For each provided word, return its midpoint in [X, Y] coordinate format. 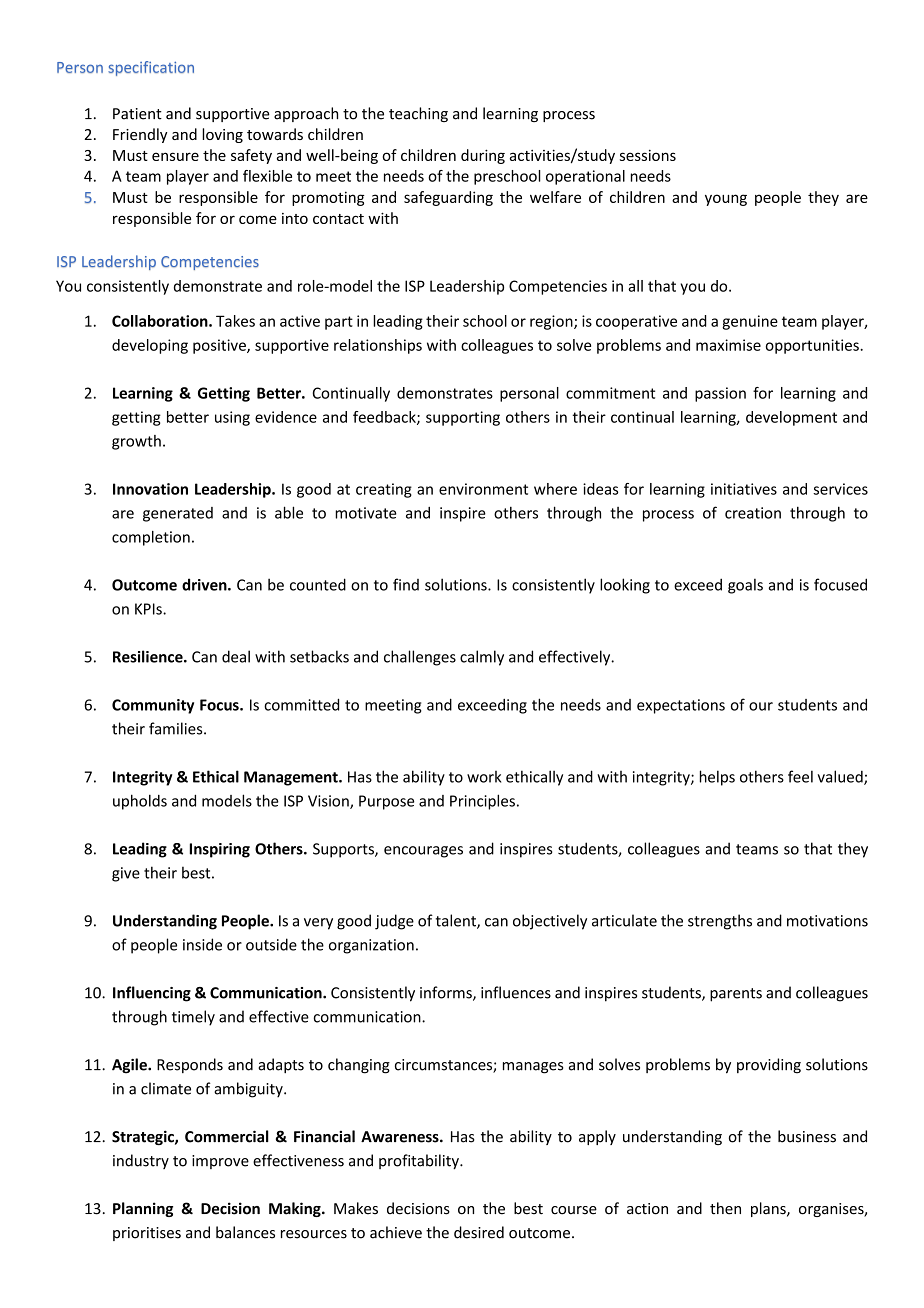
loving [222, 135]
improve [220, 1162]
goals [745, 586]
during [483, 156]
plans [769, 1209]
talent [457, 921]
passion [720, 394]
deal [236, 656]
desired [479, 1232]
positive [220, 346]
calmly [482, 658]
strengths [720, 922]
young [726, 200]
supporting [463, 418]
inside [202, 944]
